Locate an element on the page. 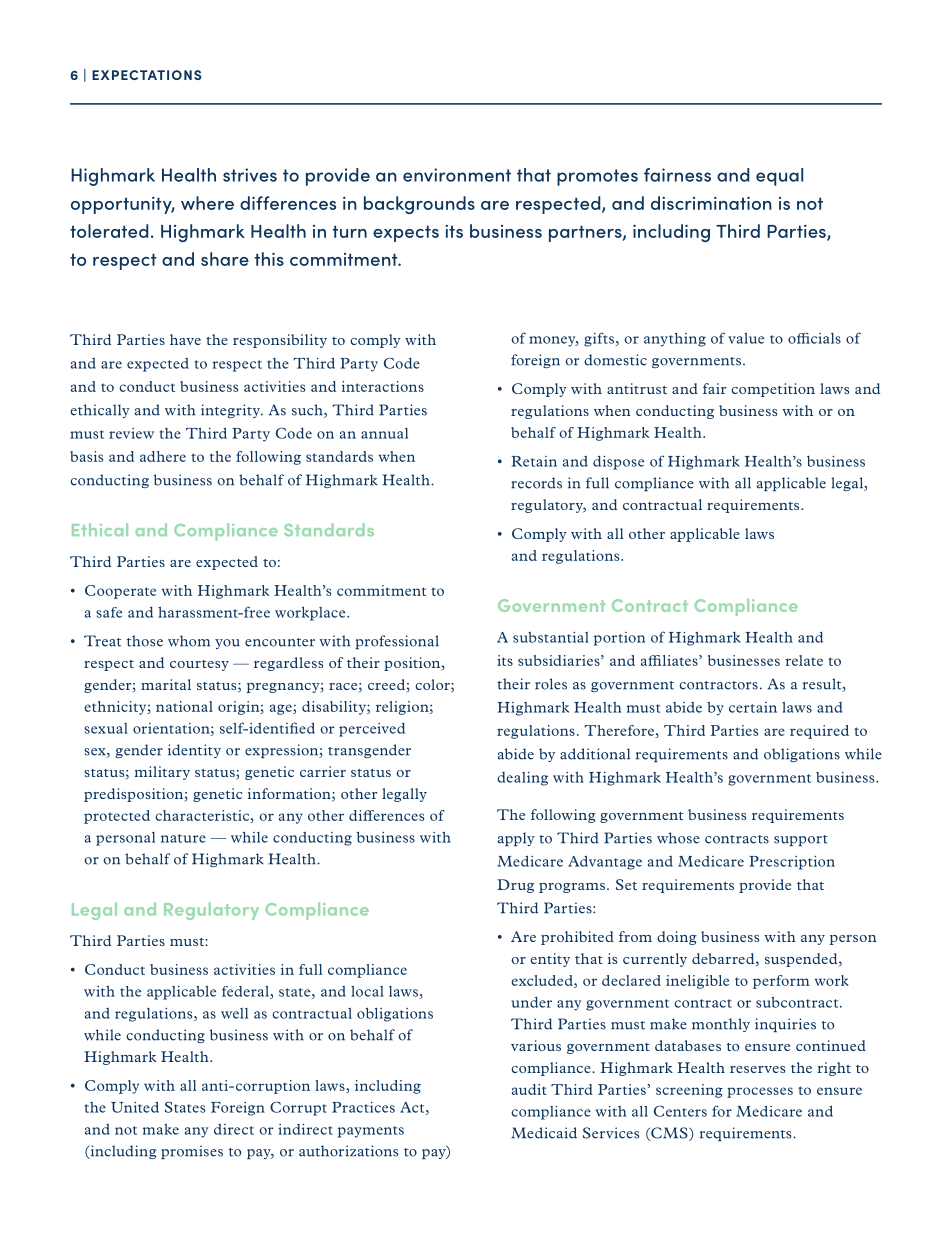  environment is located at coordinates (457, 175).
